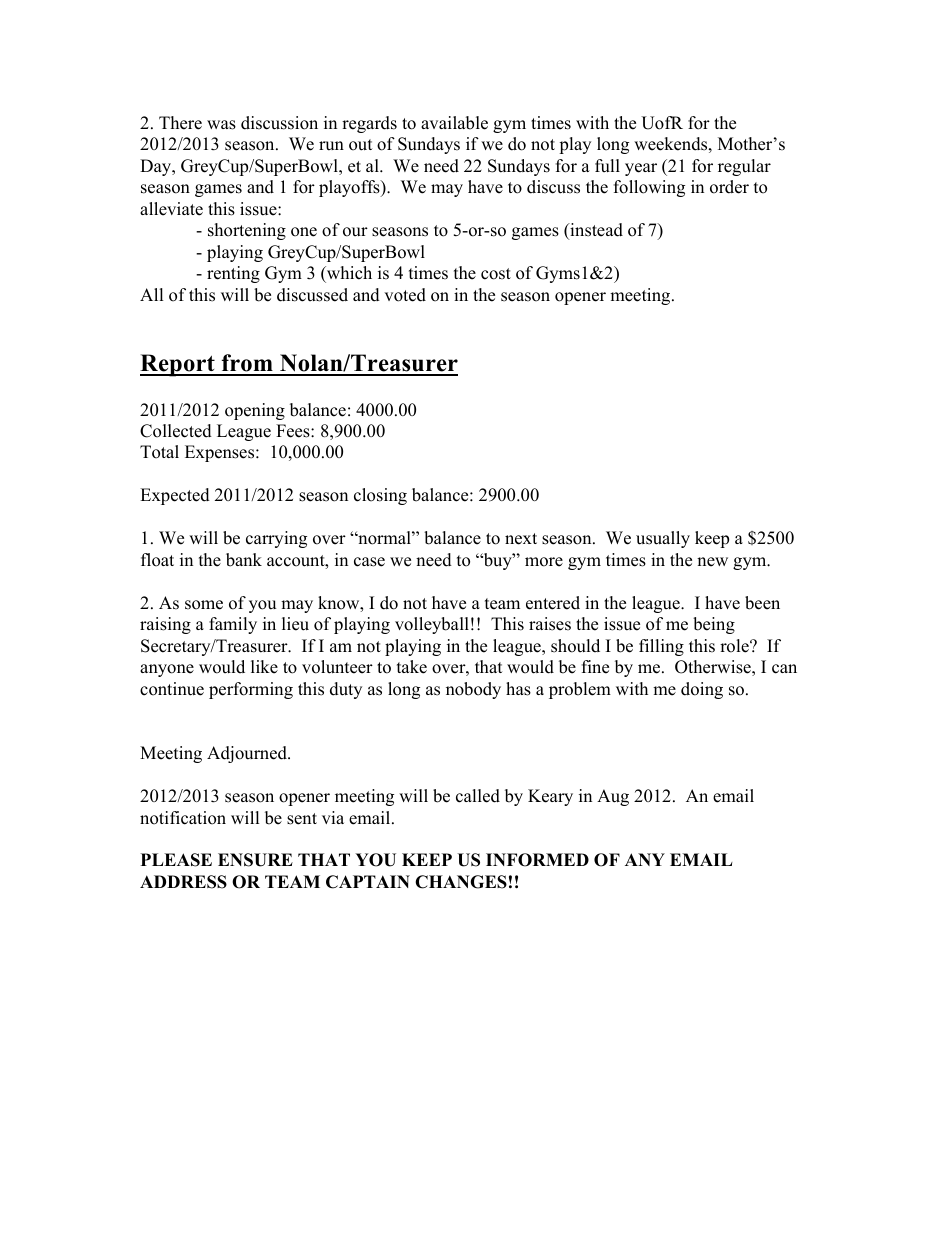 This screenshot has width=952, height=1233. What do you see at coordinates (461, 882) in the screenshot?
I see `CHANGES` at bounding box center [461, 882].
